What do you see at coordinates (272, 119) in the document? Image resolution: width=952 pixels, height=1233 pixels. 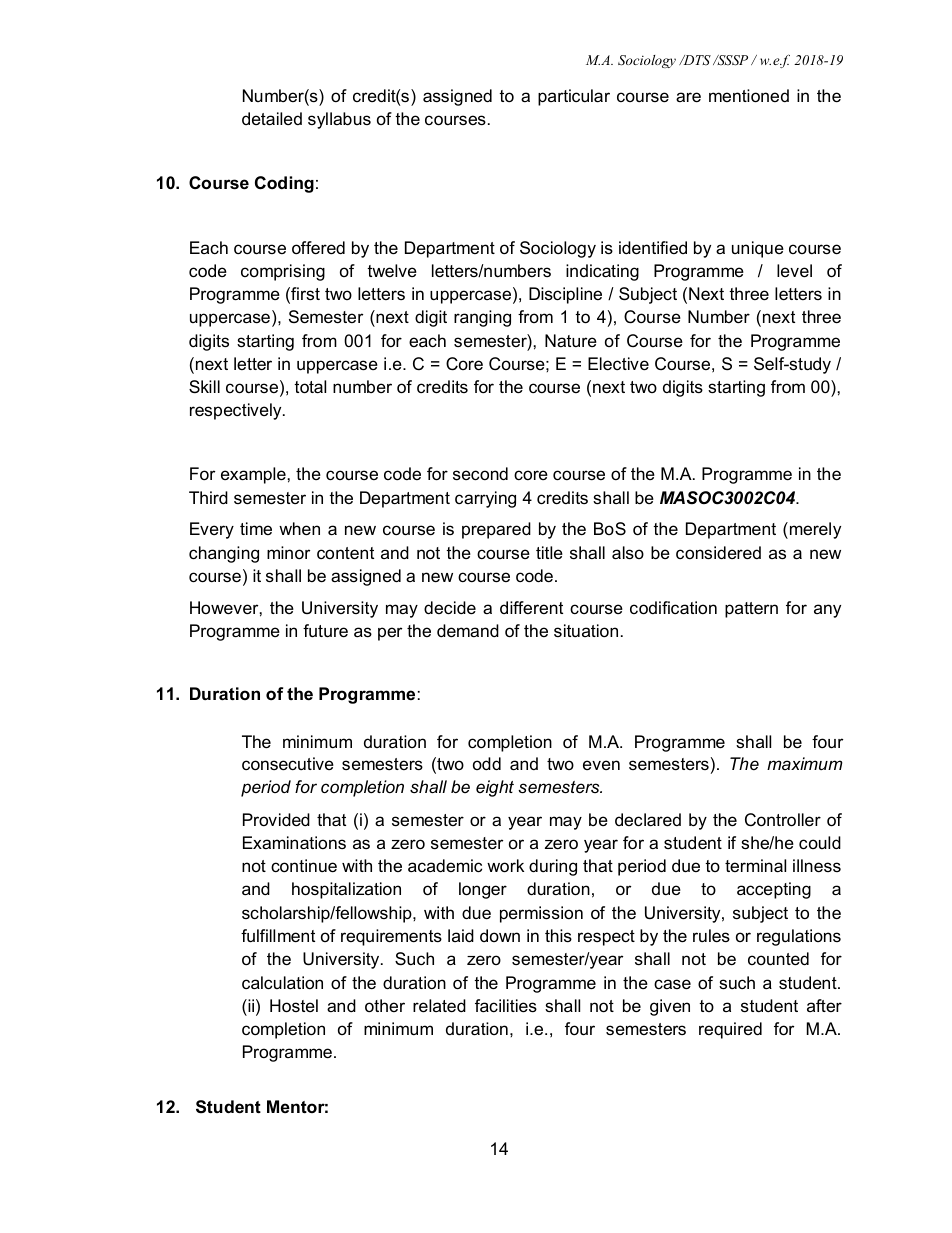 I see `detailed` at bounding box center [272, 119].
